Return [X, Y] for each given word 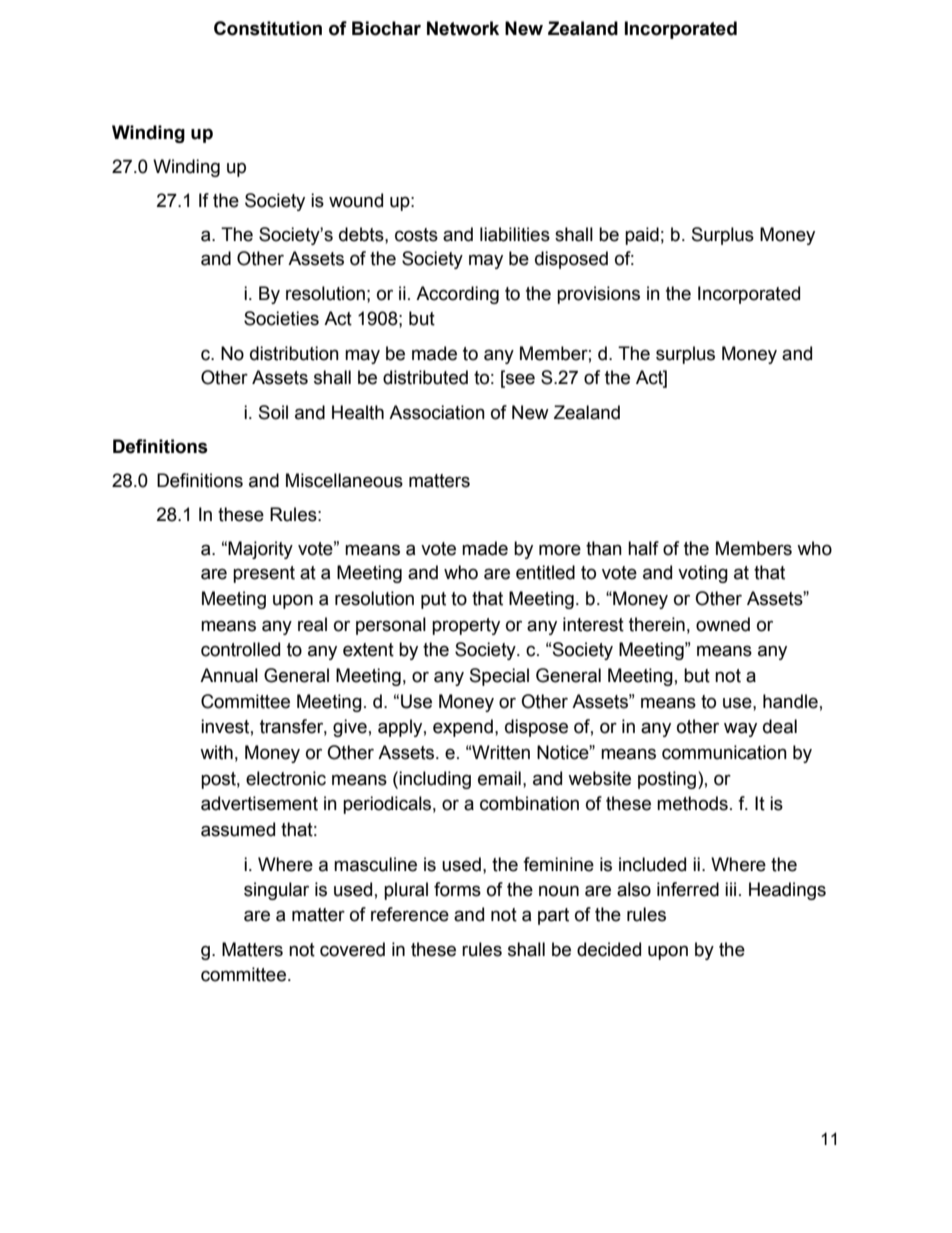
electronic [286, 778]
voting [703, 574]
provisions [598, 295]
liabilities [515, 234]
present [264, 574]
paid [642, 236]
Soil [273, 412]
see [519, 380]
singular [276, 891]
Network [463, 28]
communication [724, 752]
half [643, 548]
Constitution [268, 28]
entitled [545, 572]
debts [362, 234]
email [499, 778]
